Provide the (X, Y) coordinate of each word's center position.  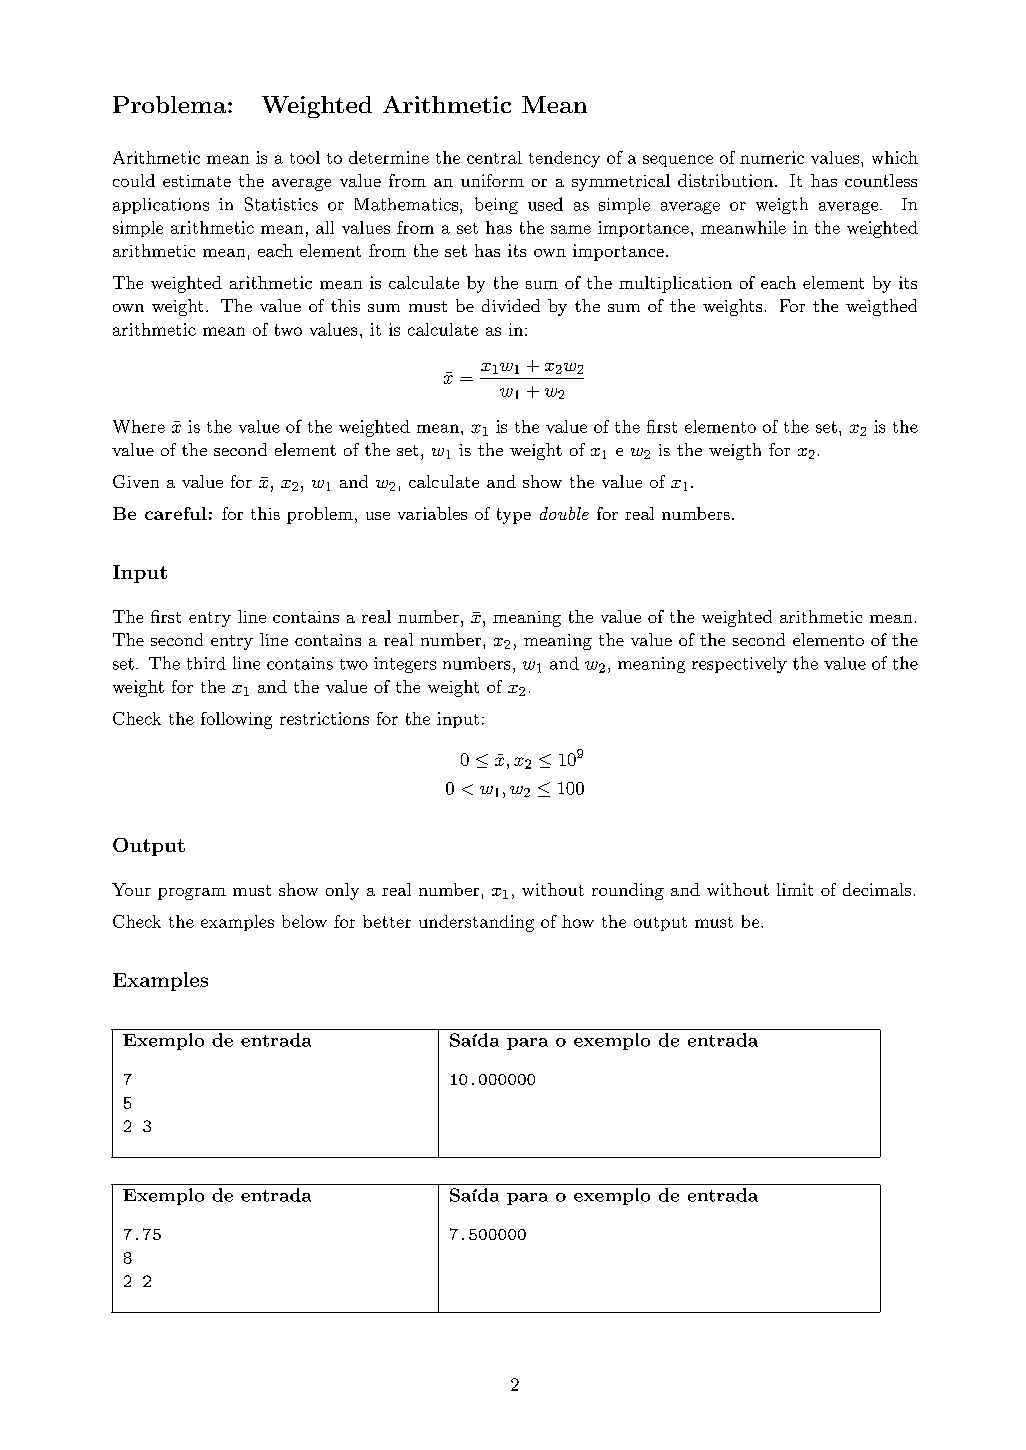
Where (139, 426)
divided (511, 305)
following (236, 720)
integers (405, 665)
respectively (739, 665)
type (514, 516)
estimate (197, 181)
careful (176, 513)
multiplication (675, 284)
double (564, 513)
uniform (492, 180)
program (192, 894)
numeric (772, 157)
